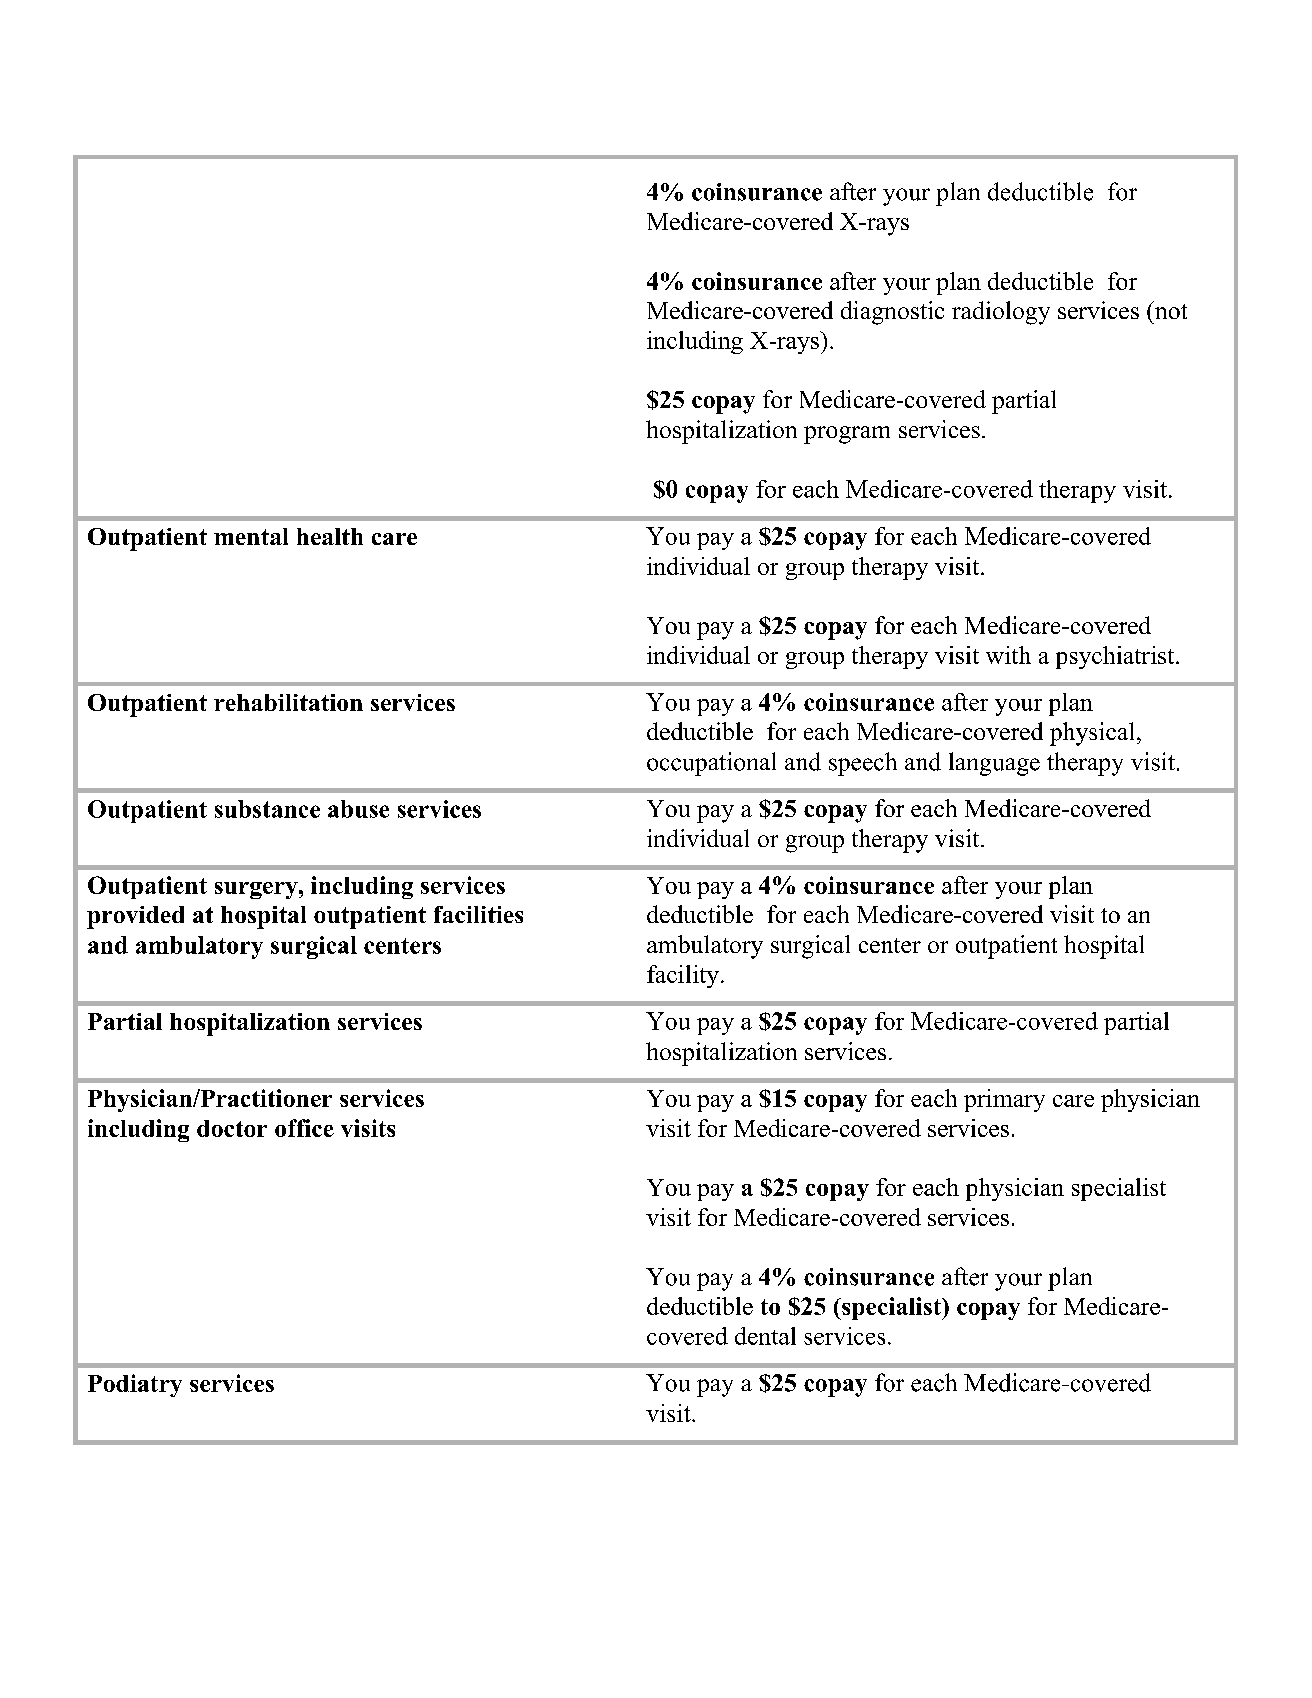 The width and height of the document is (1312, 1698). Describe the element at coordinates (711, 764) in the document. I see `occupational` at that location.
